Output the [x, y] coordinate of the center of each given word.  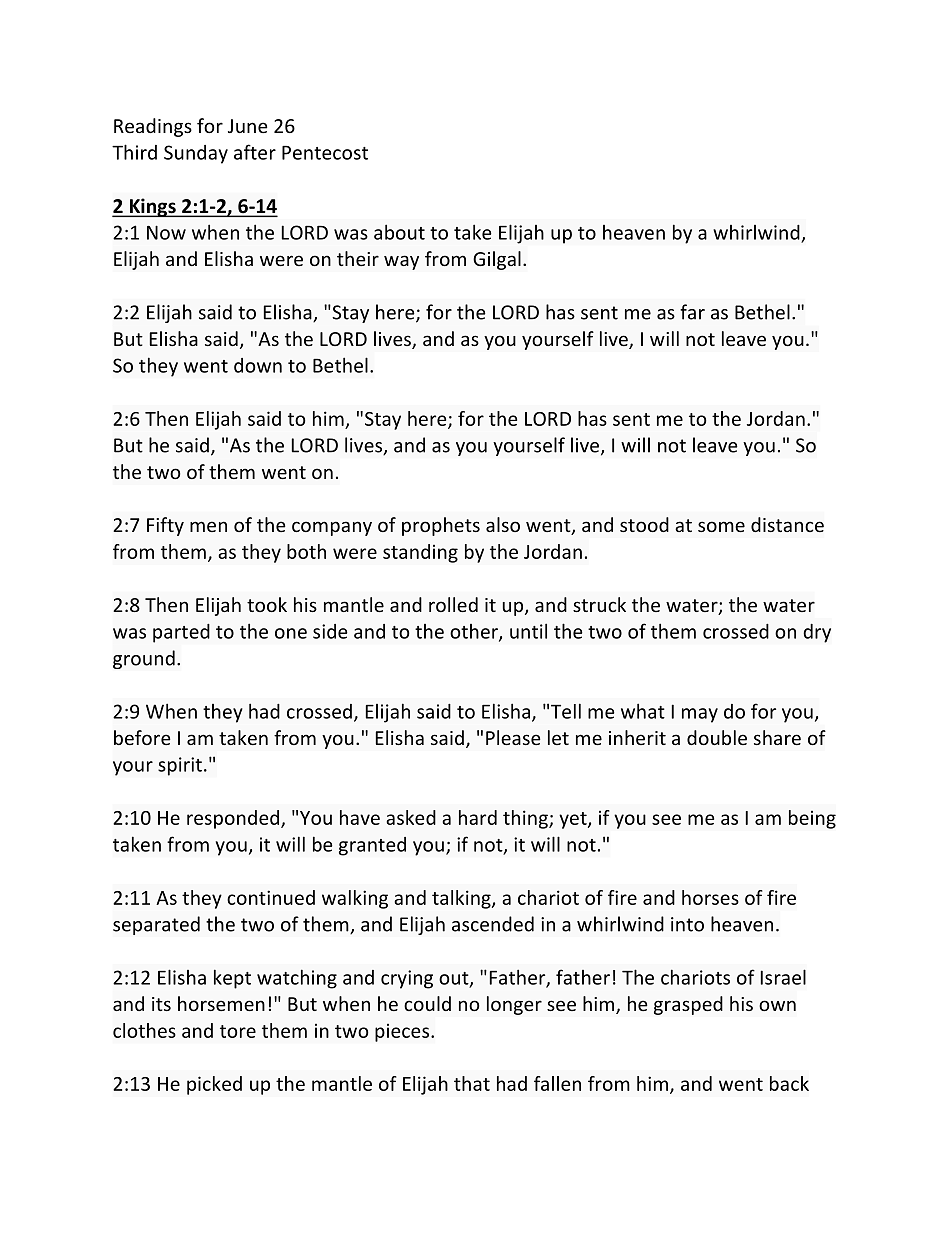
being [812, 819]
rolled [453, 604]
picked [214, 1085]
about [399, 232]
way [401, 262]
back [789, 1083]
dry [817, 633]
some [721, 526]
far [692, 312]
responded [234, 819]
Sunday [196, 154]
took [267, 604]
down [258, 365]
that [472, 1083]
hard [478, 817]
